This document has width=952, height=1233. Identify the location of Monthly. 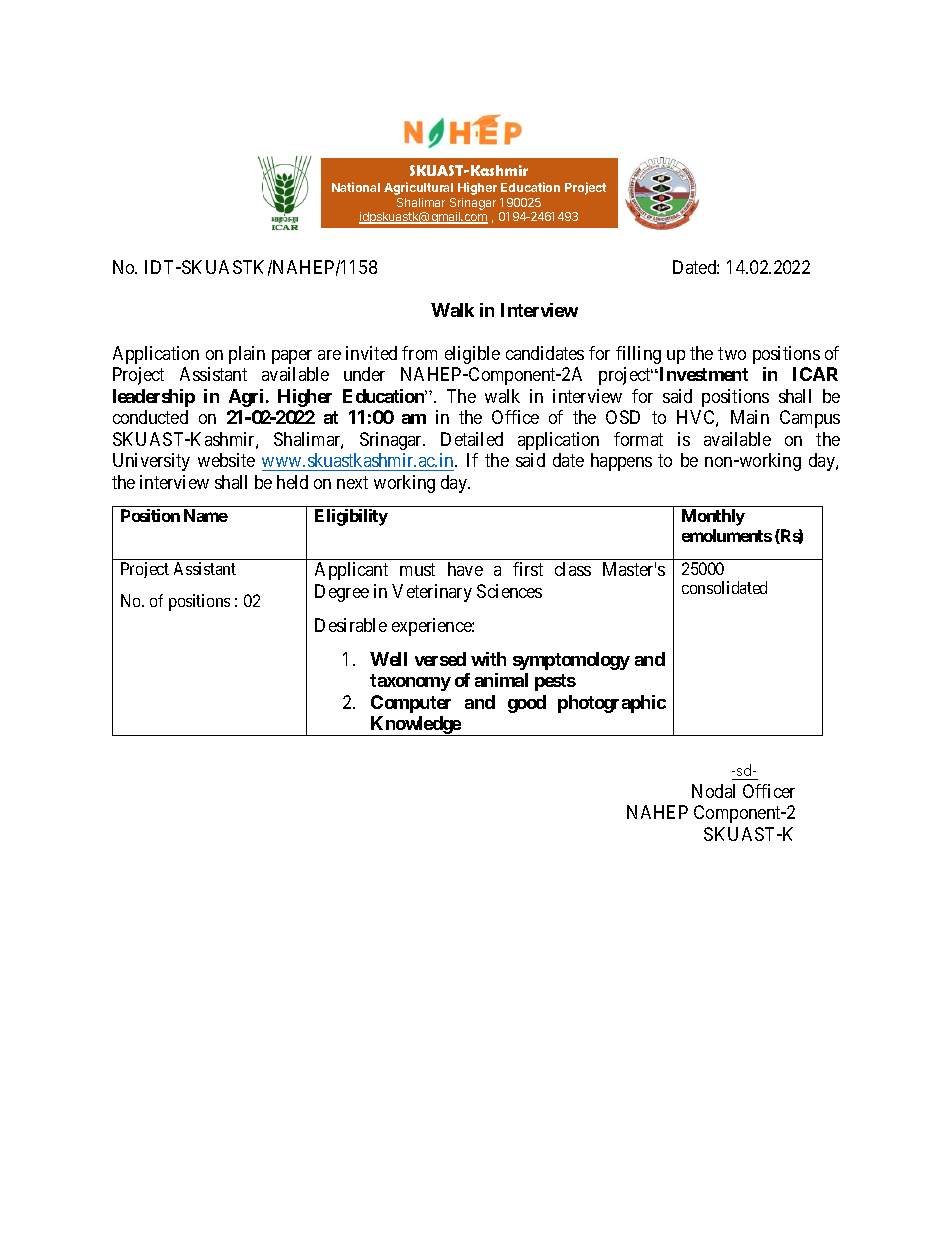
(713, 517).
